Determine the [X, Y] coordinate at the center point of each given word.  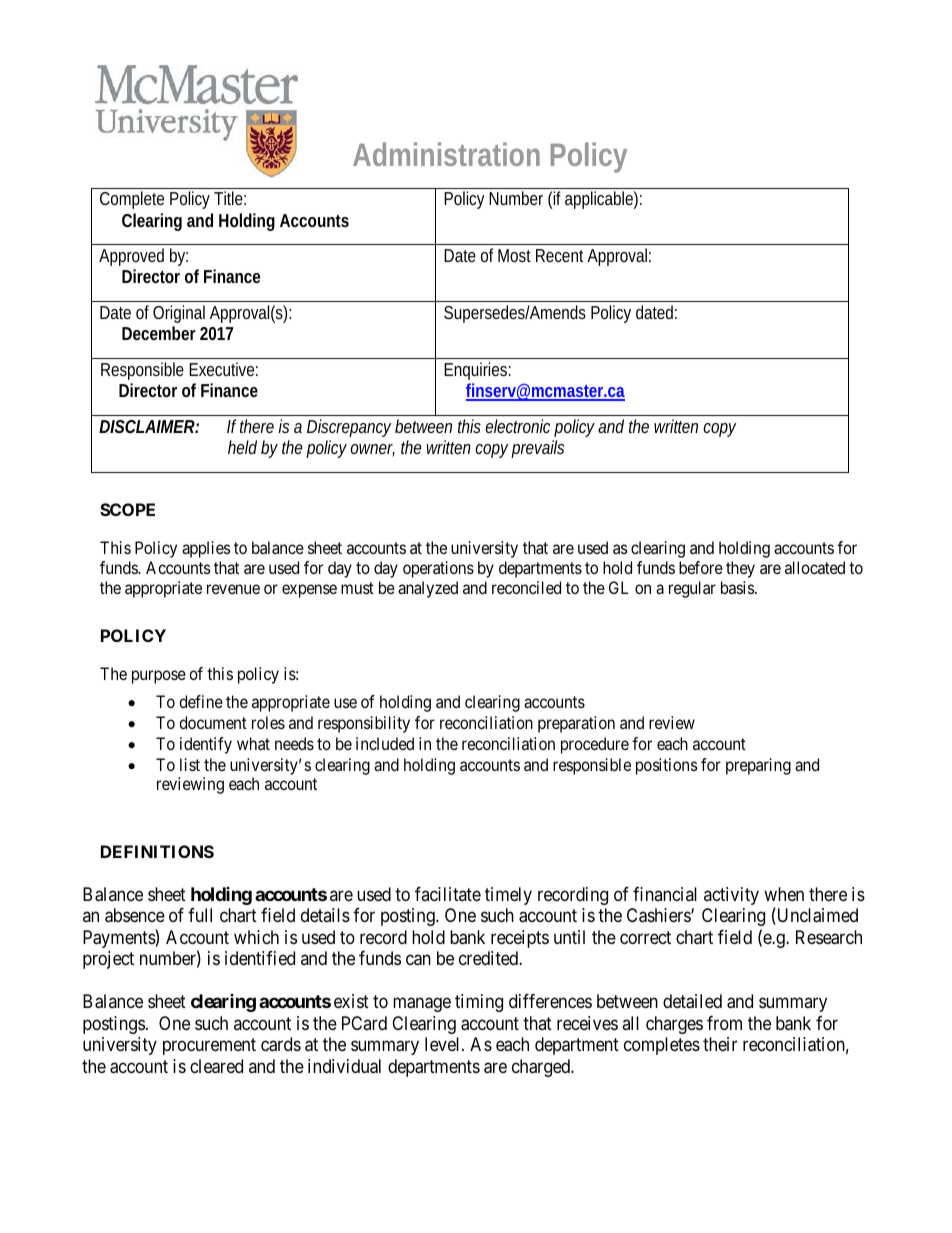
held [242, 447]
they [740, 569]
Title [230, 198]
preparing [758, 766]
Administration [446, 154]
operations [438, 569]
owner [372, 450]
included [385, 743]
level [444, 1044]
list [190, 764]
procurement [209, 1047]
